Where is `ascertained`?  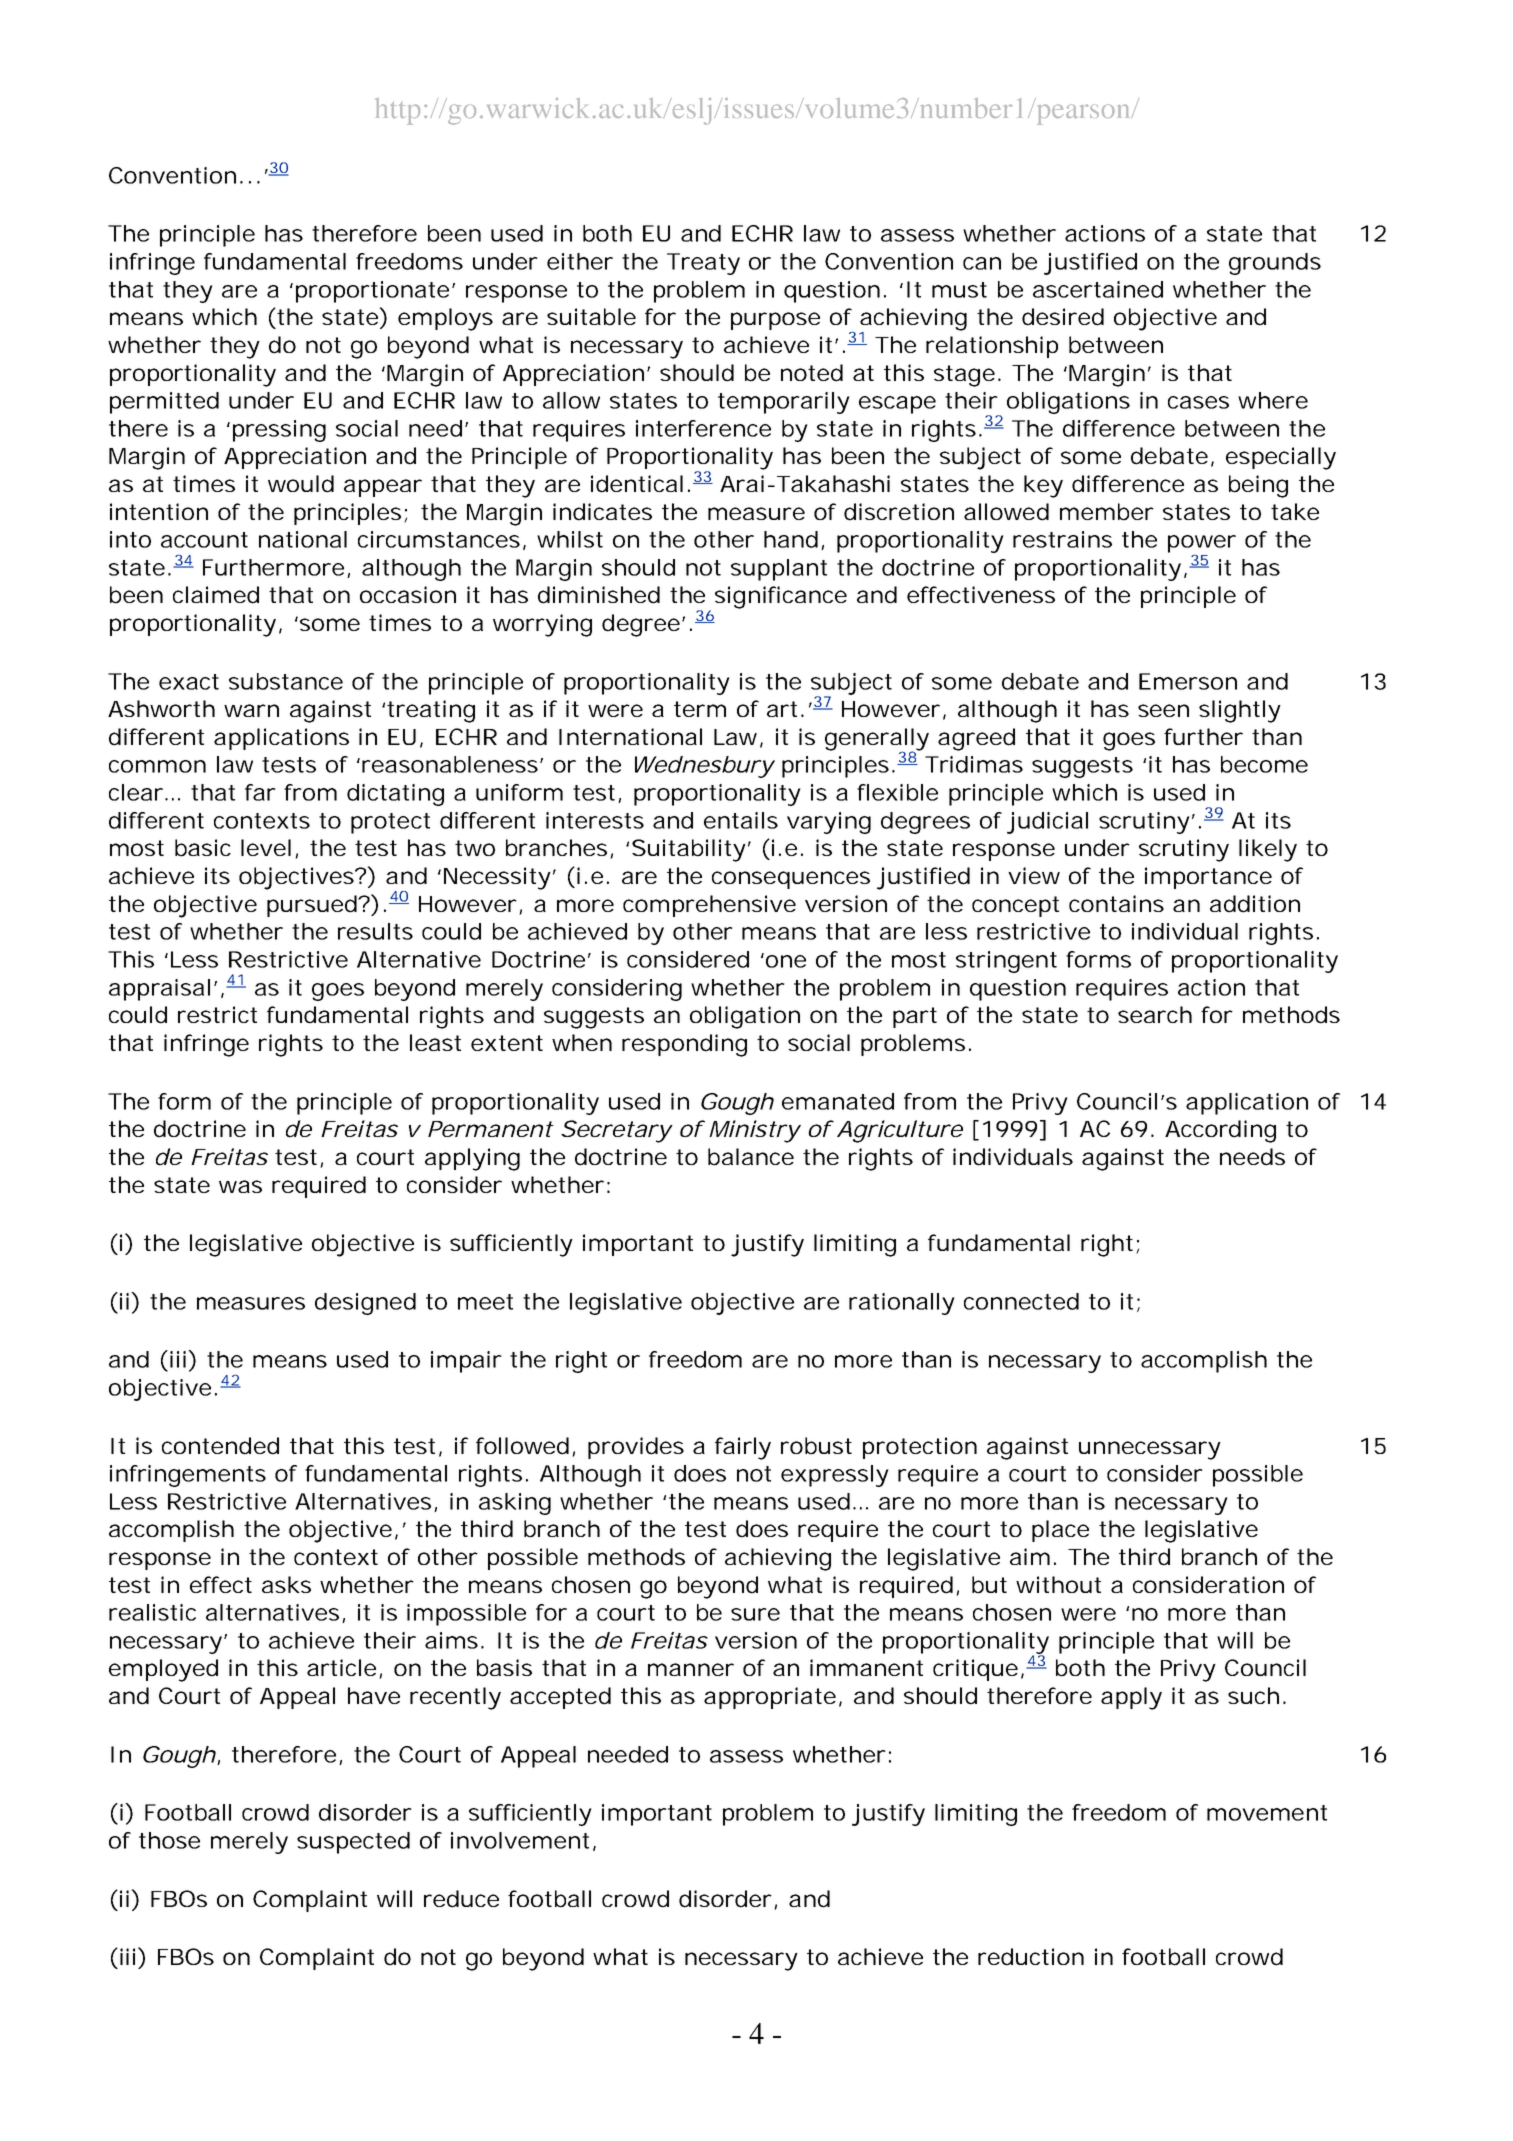
ascertained is located at coordinates (1098, 289).
